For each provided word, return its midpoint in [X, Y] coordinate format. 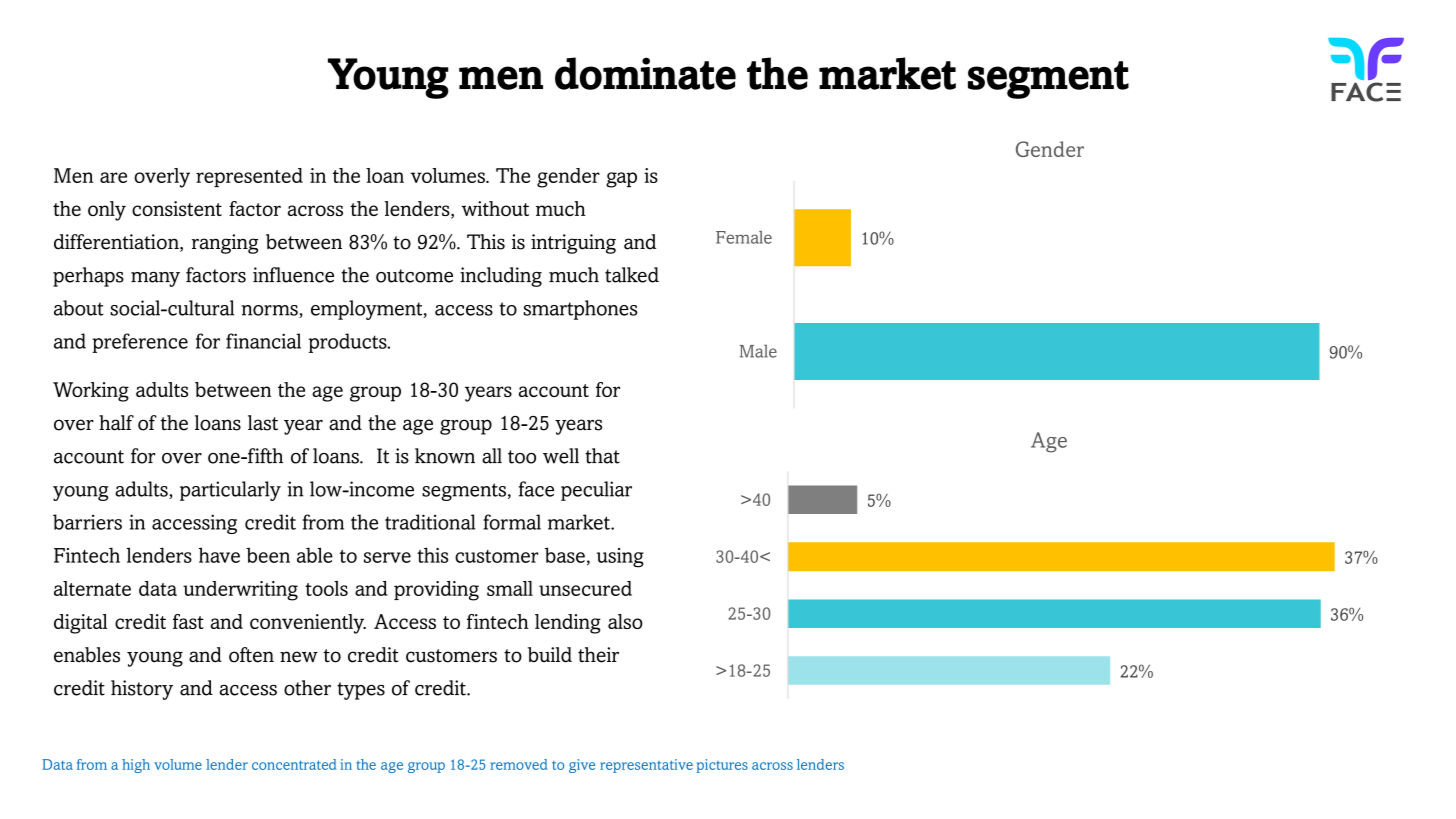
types [361, 691]
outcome [414, 276]
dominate [645, 73]
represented [249, 177]
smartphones [580, 310]
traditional [430, 522]
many [155, 279]
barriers [87, 522]
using [620, 558]
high [136, 766]
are [113, 177]
